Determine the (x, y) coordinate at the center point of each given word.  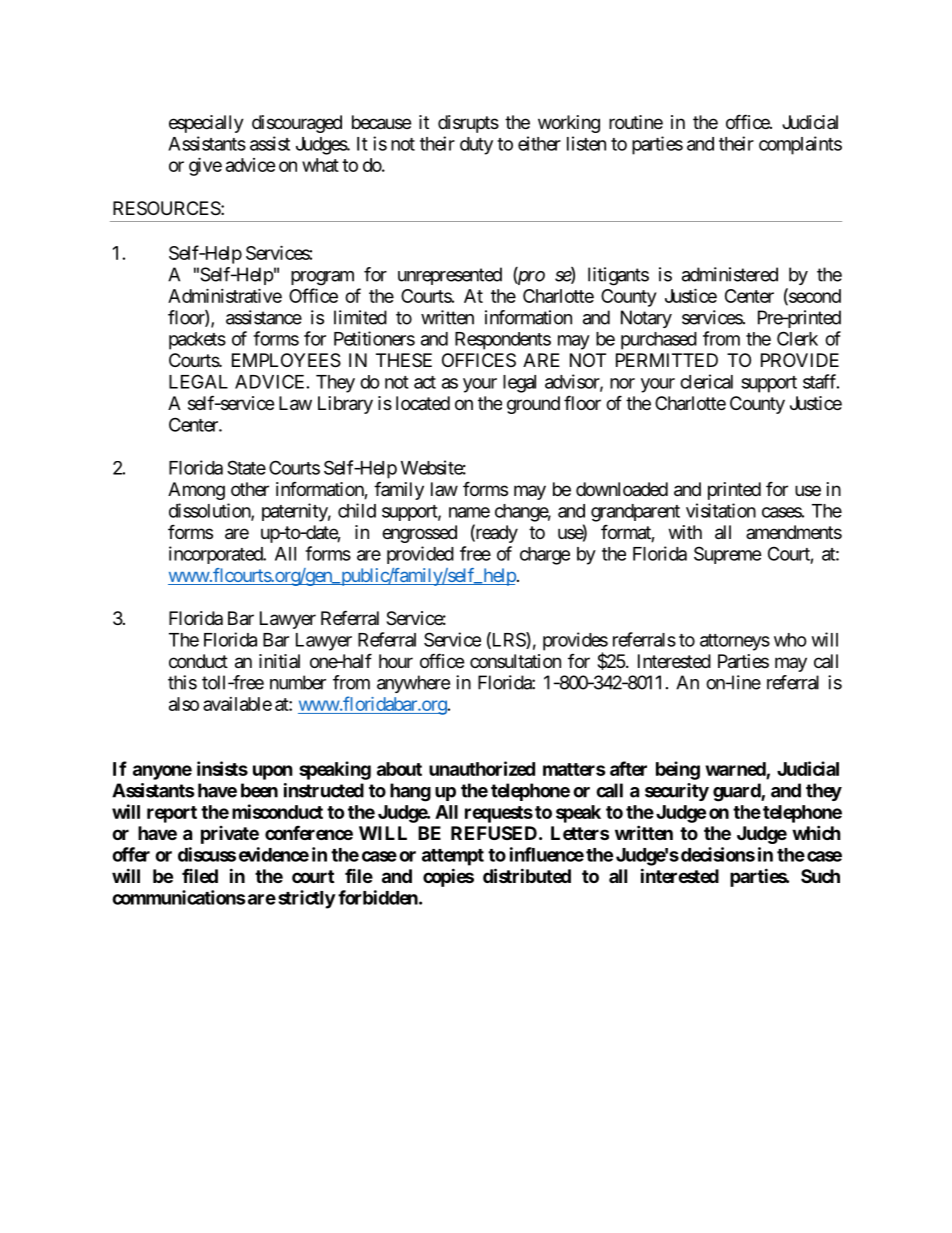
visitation (721, 510)
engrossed (419, 534)
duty (476, 146)
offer (131, 854)
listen (586, 143)
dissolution (210, 511)
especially (206, 124)
